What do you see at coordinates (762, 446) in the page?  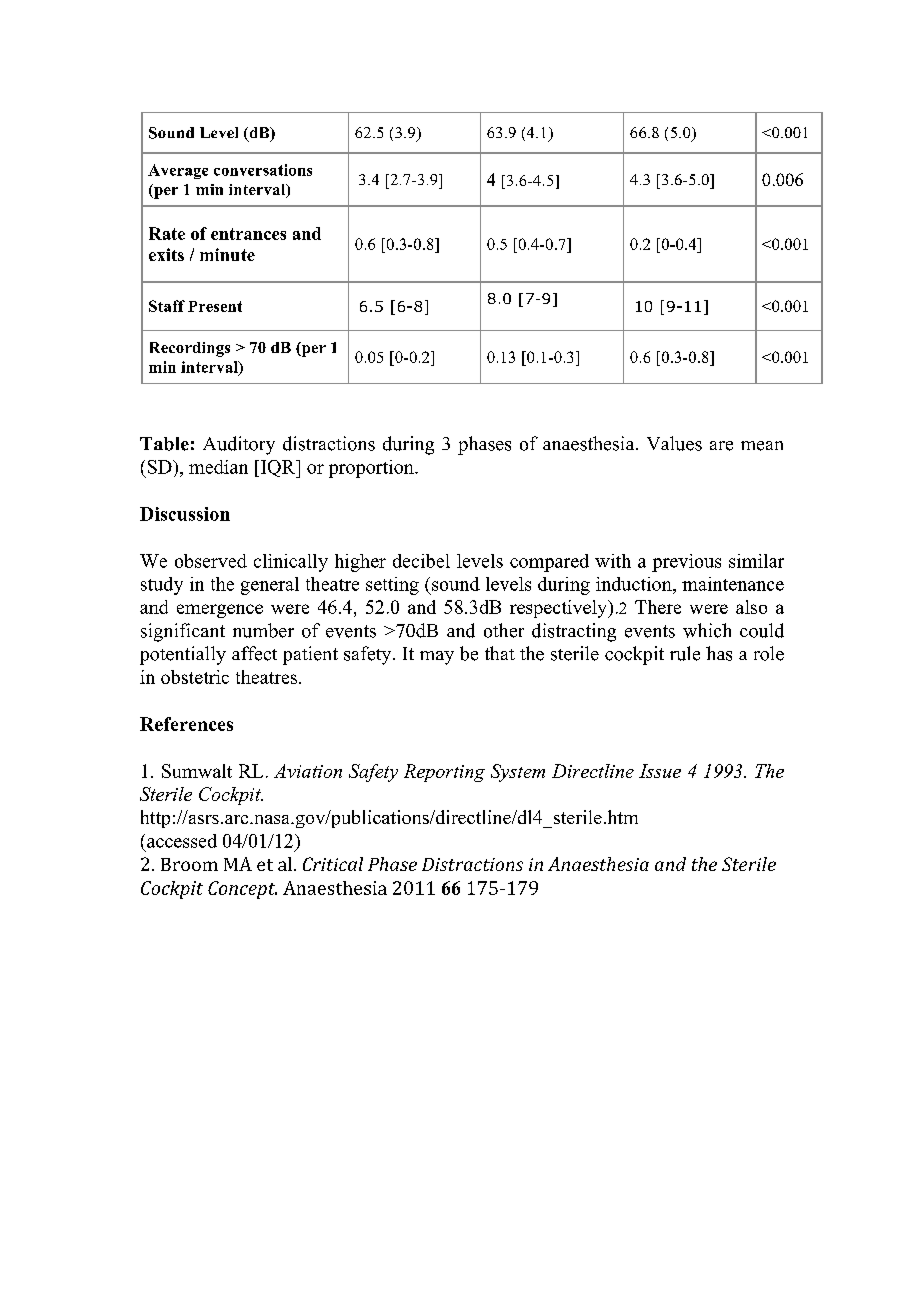 I see `mean` at bounding box center [762, 446].
